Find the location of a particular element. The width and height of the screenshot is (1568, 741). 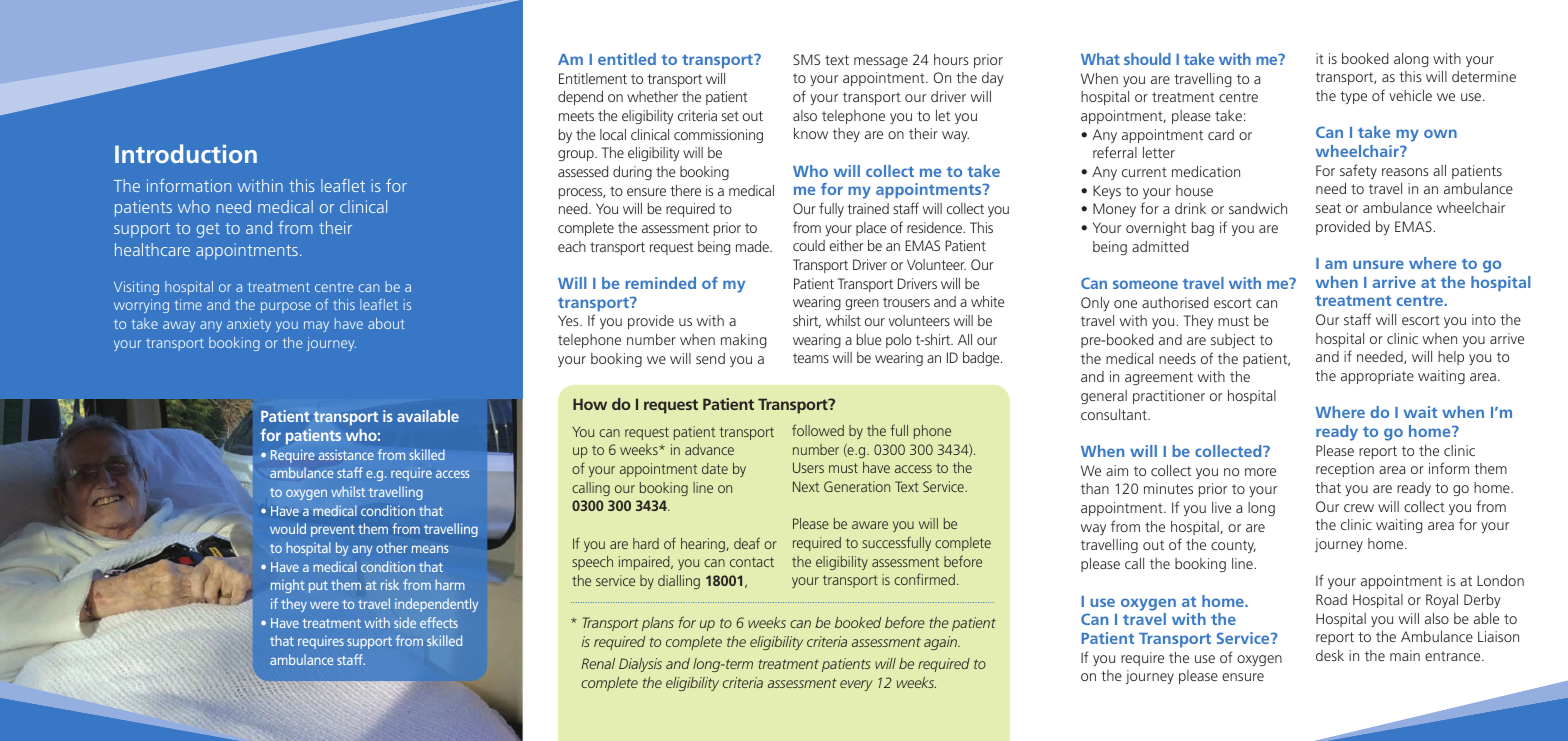

every is located at coordinates (856, 685).
